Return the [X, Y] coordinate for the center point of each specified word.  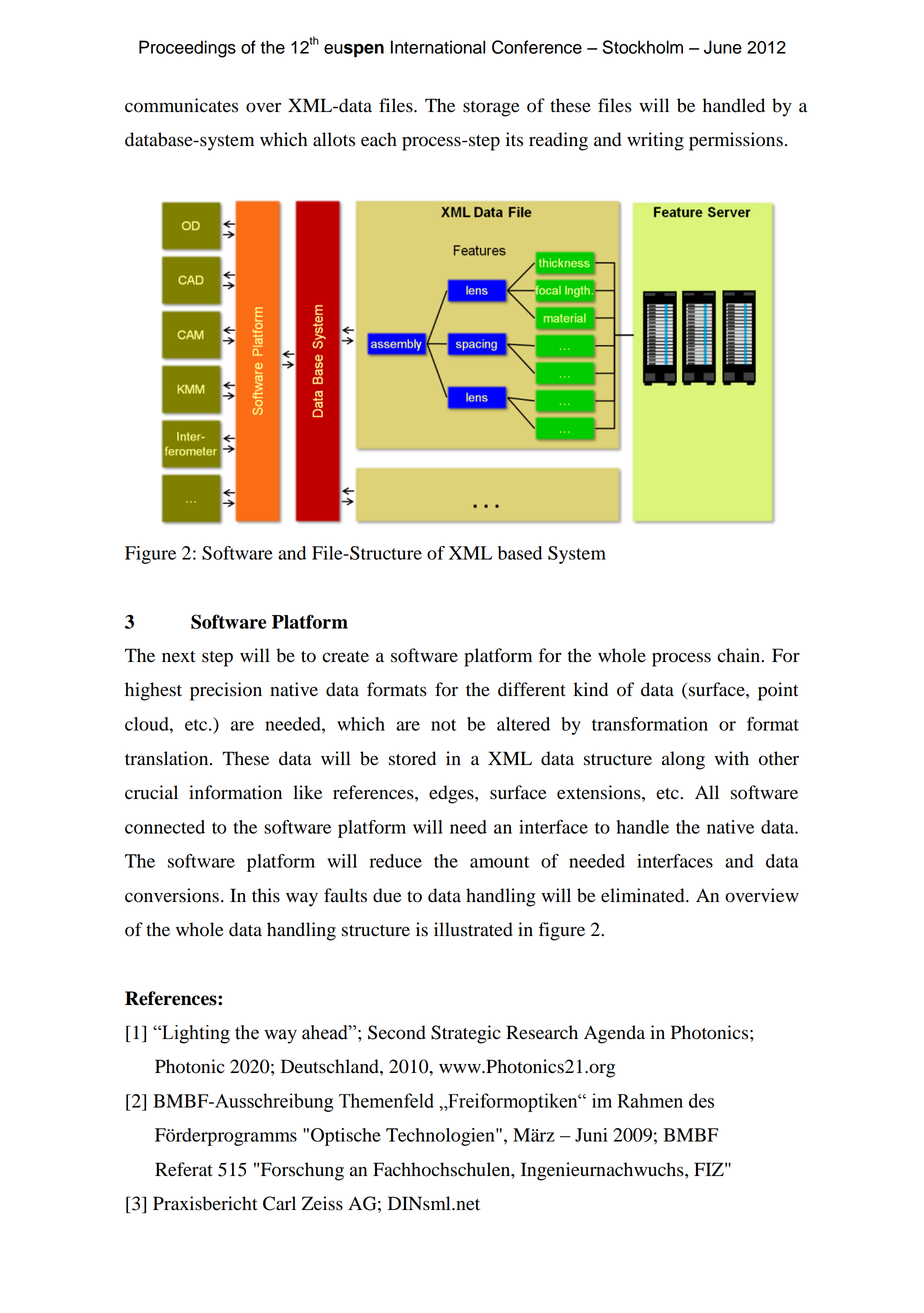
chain [739, 655]
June [723, 47]
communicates [181, 105]
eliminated [644, 895]
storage [491, 109]
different [532, 689]
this [266, 895]
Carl [279, 1203]
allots [334, 139]
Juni [591, 1135]
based [520, 553]
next [178, 657]
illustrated [473, 929]
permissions [736, 141]
